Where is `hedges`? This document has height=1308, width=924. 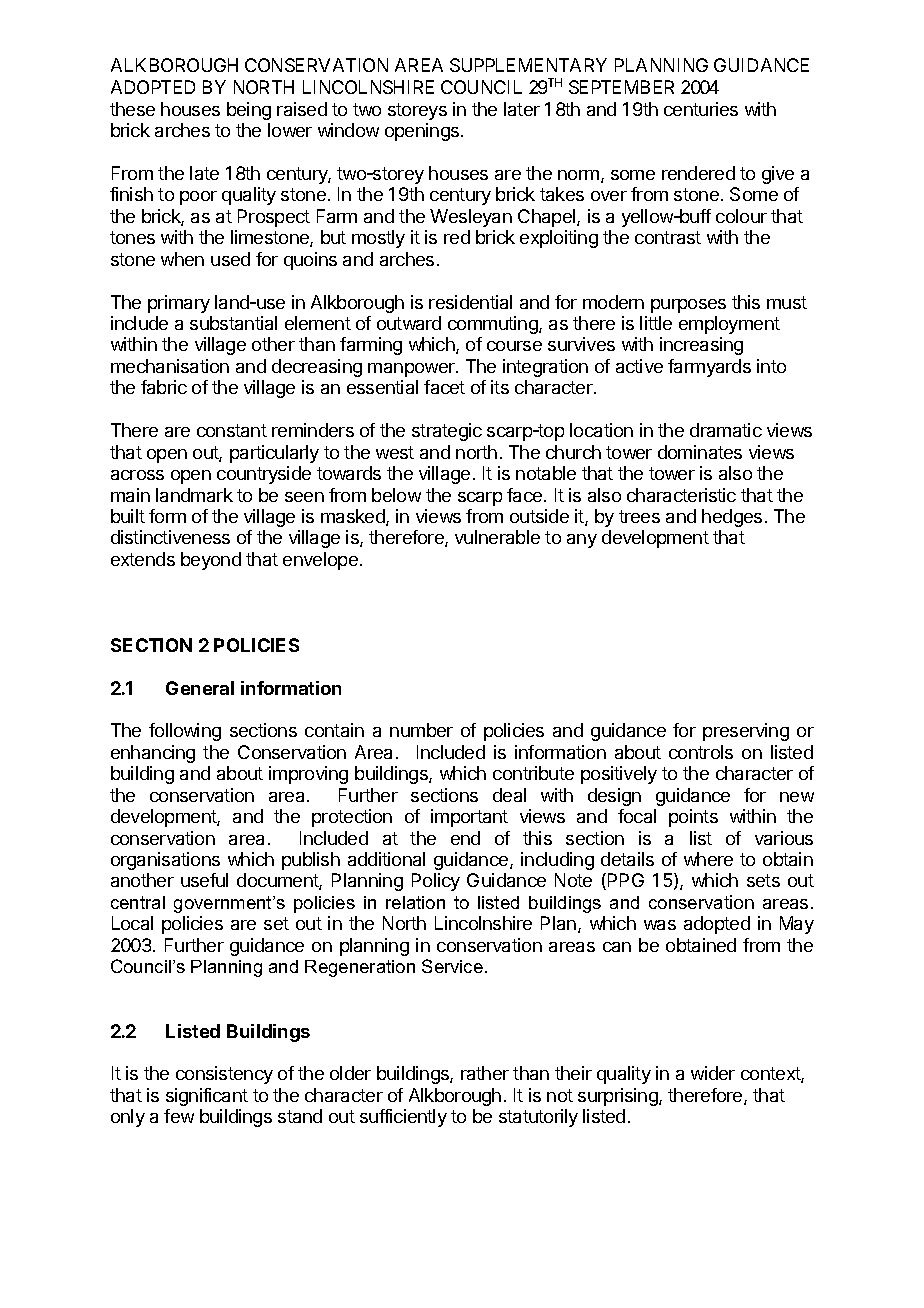 hedges is located at coordinates (732, 518).
